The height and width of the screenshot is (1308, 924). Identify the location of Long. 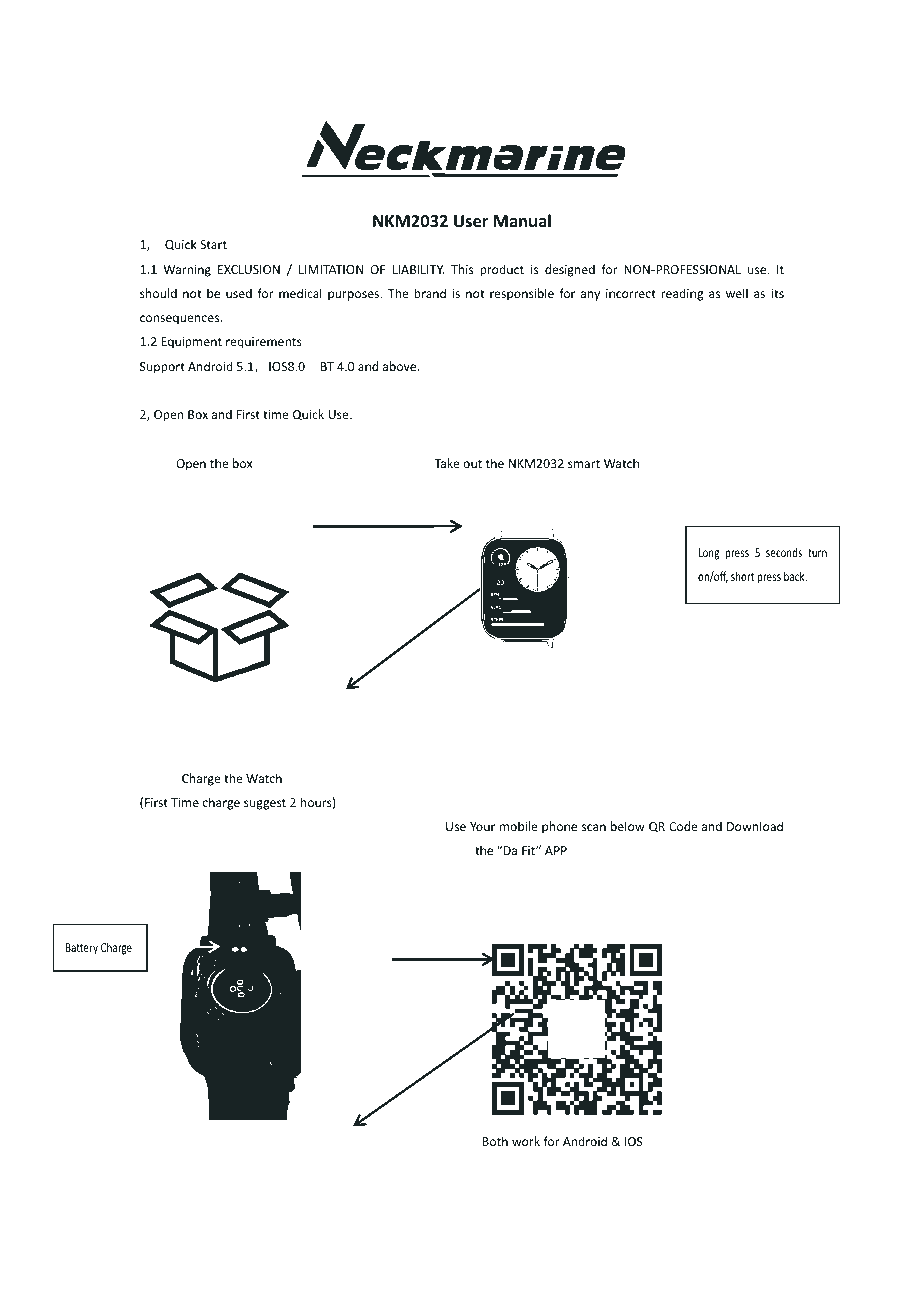
(709, 554).
